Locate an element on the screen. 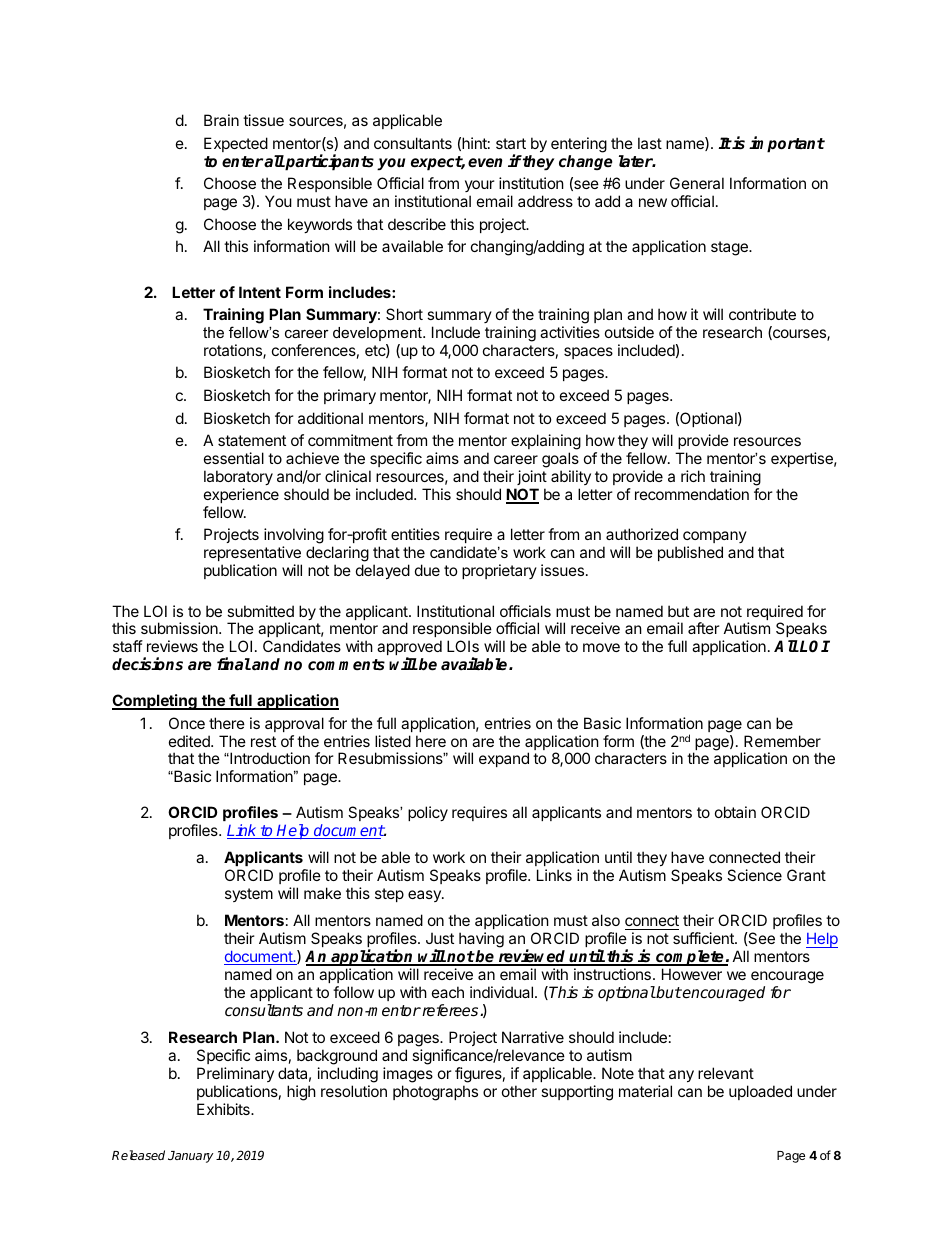 Image resolution: width=952 pixels, height=1233 pixels. photographs is located at coordinates (435, 1093).
